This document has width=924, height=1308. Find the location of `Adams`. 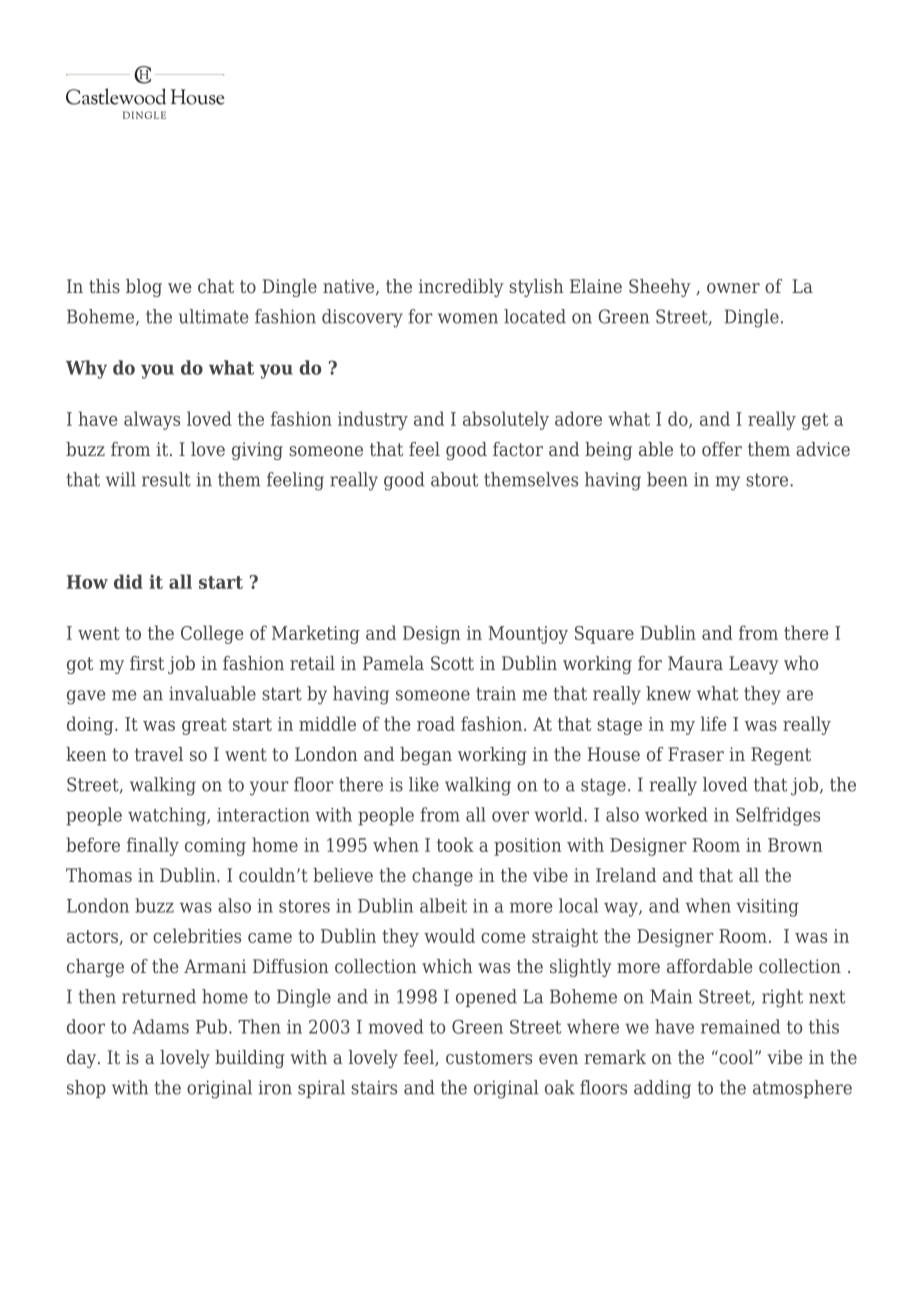

Adams is located at coordinates (160, 1026).
